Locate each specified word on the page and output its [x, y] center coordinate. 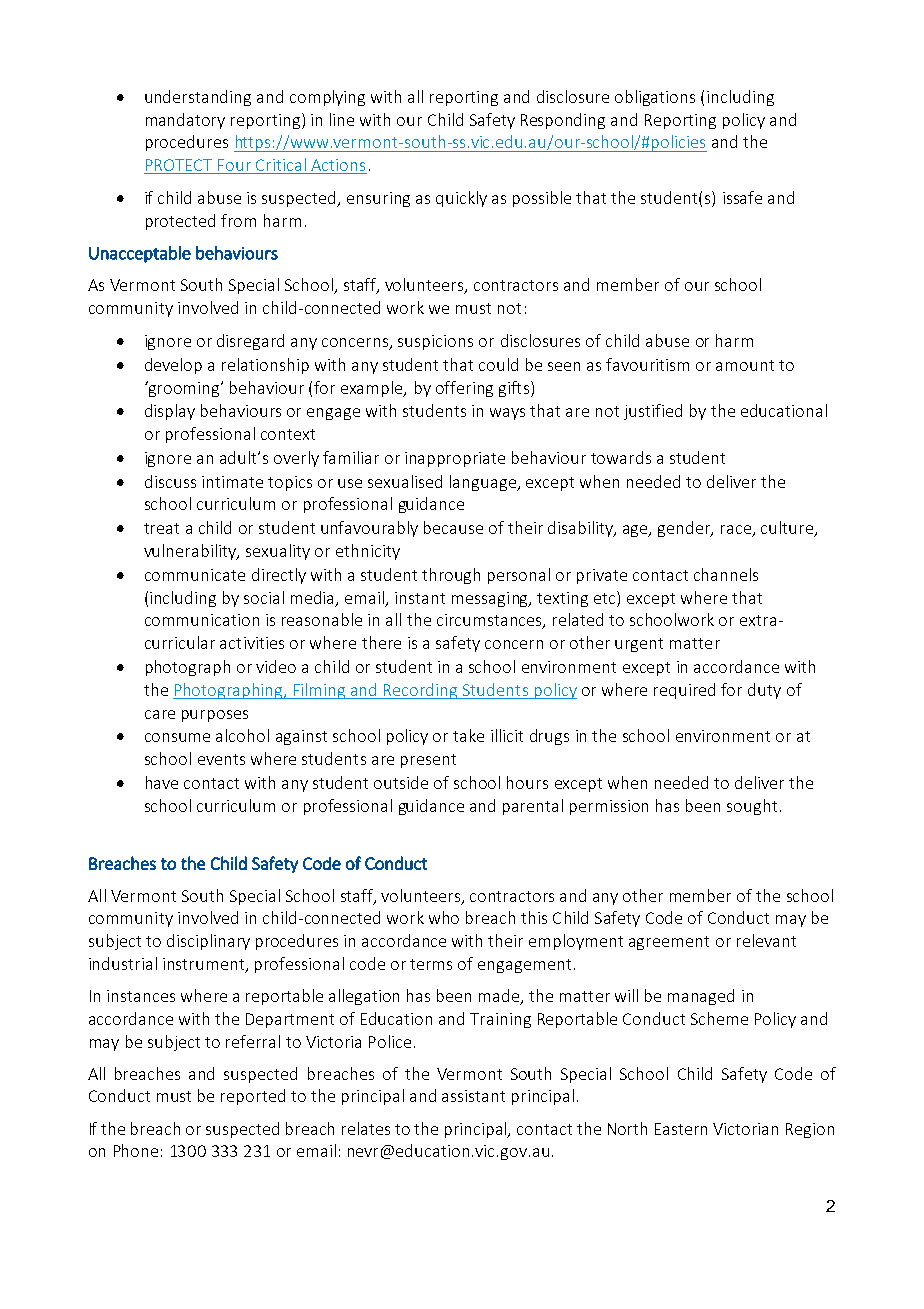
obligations [655, 98]
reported [253, 1097]
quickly [461, 199]
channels [726, 574]
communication [202, 620]
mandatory [185, 121]
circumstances [490, 621]
